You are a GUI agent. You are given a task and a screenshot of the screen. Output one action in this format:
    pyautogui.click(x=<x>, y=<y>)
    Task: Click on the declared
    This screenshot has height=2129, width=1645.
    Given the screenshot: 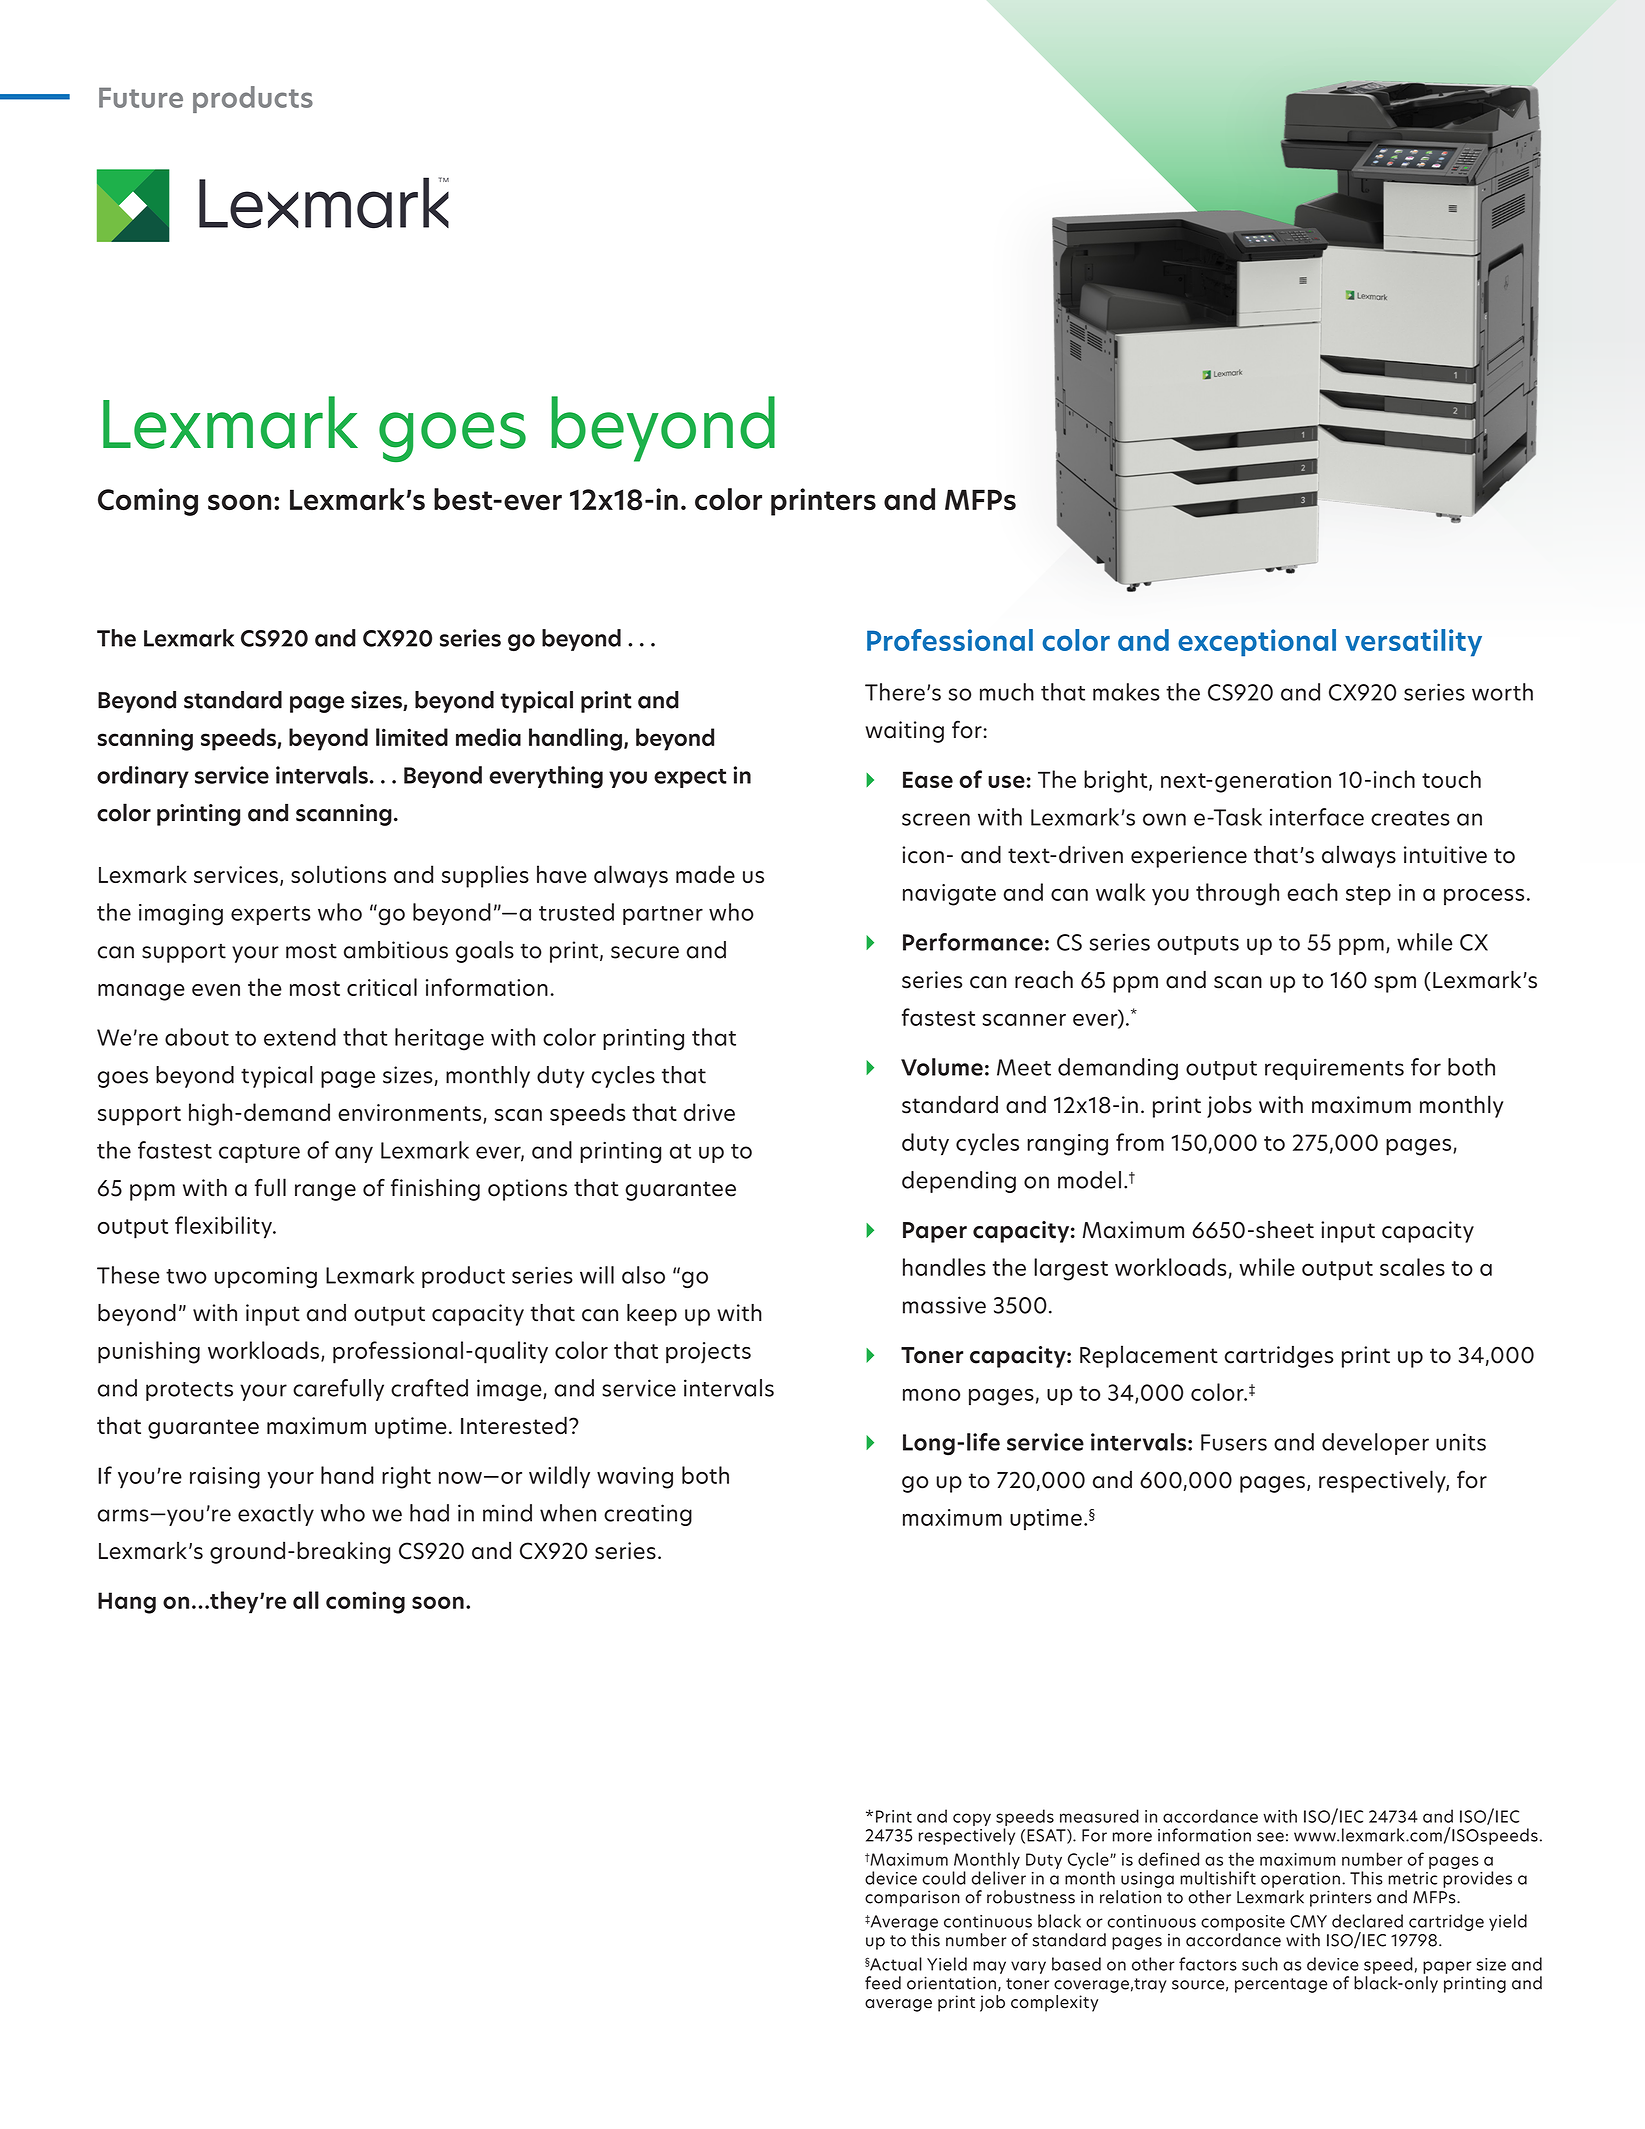 What is the action you would take?
    pyautogui.click(x=1367, y=1921)
